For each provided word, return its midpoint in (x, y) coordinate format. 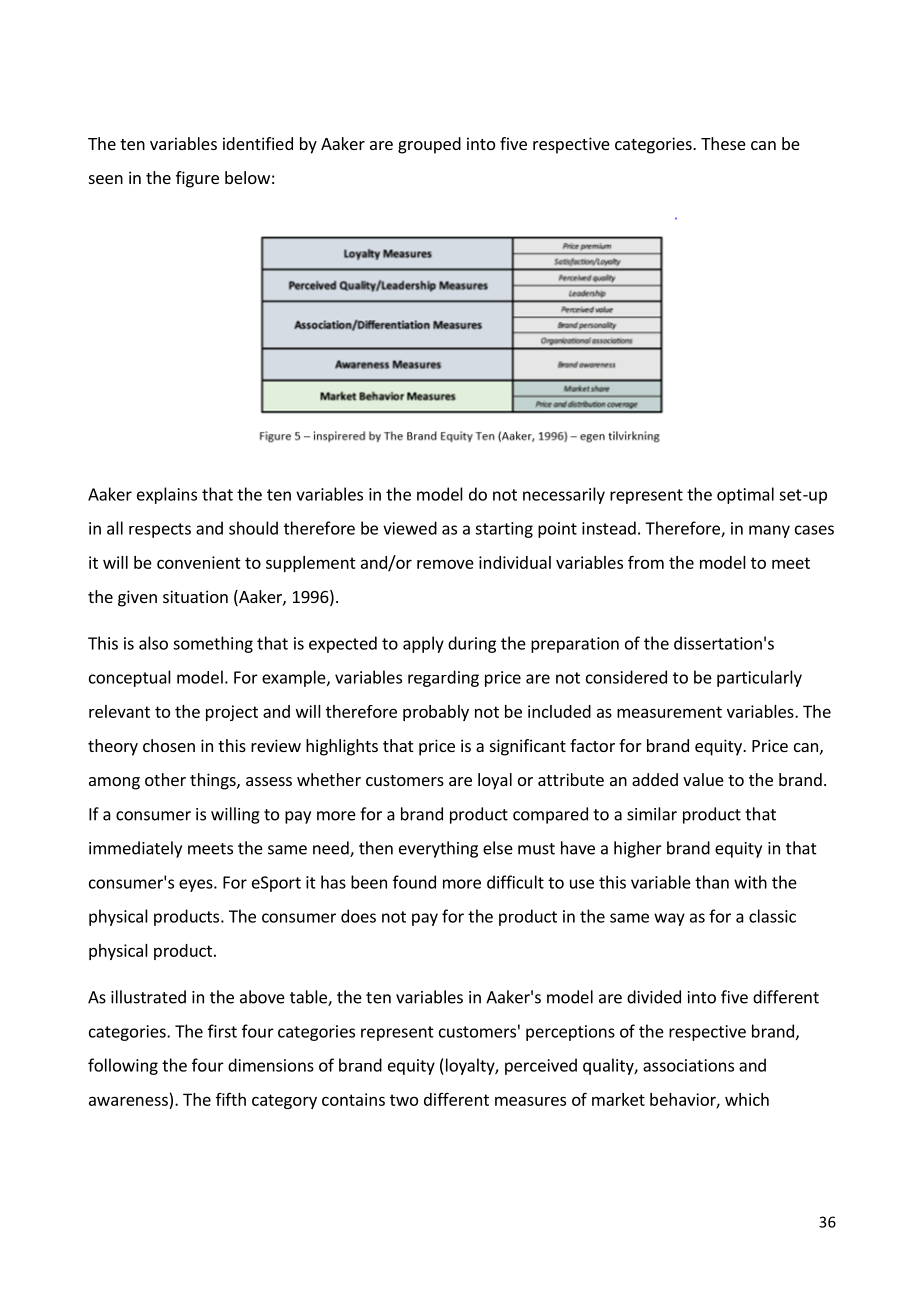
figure (197, 179)
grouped (429, 145)
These (723, 143)
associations (688, 1065)
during (472, 644)
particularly (759, 678)
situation (195, 596)
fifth (231, 1099)
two (404, 1100)
